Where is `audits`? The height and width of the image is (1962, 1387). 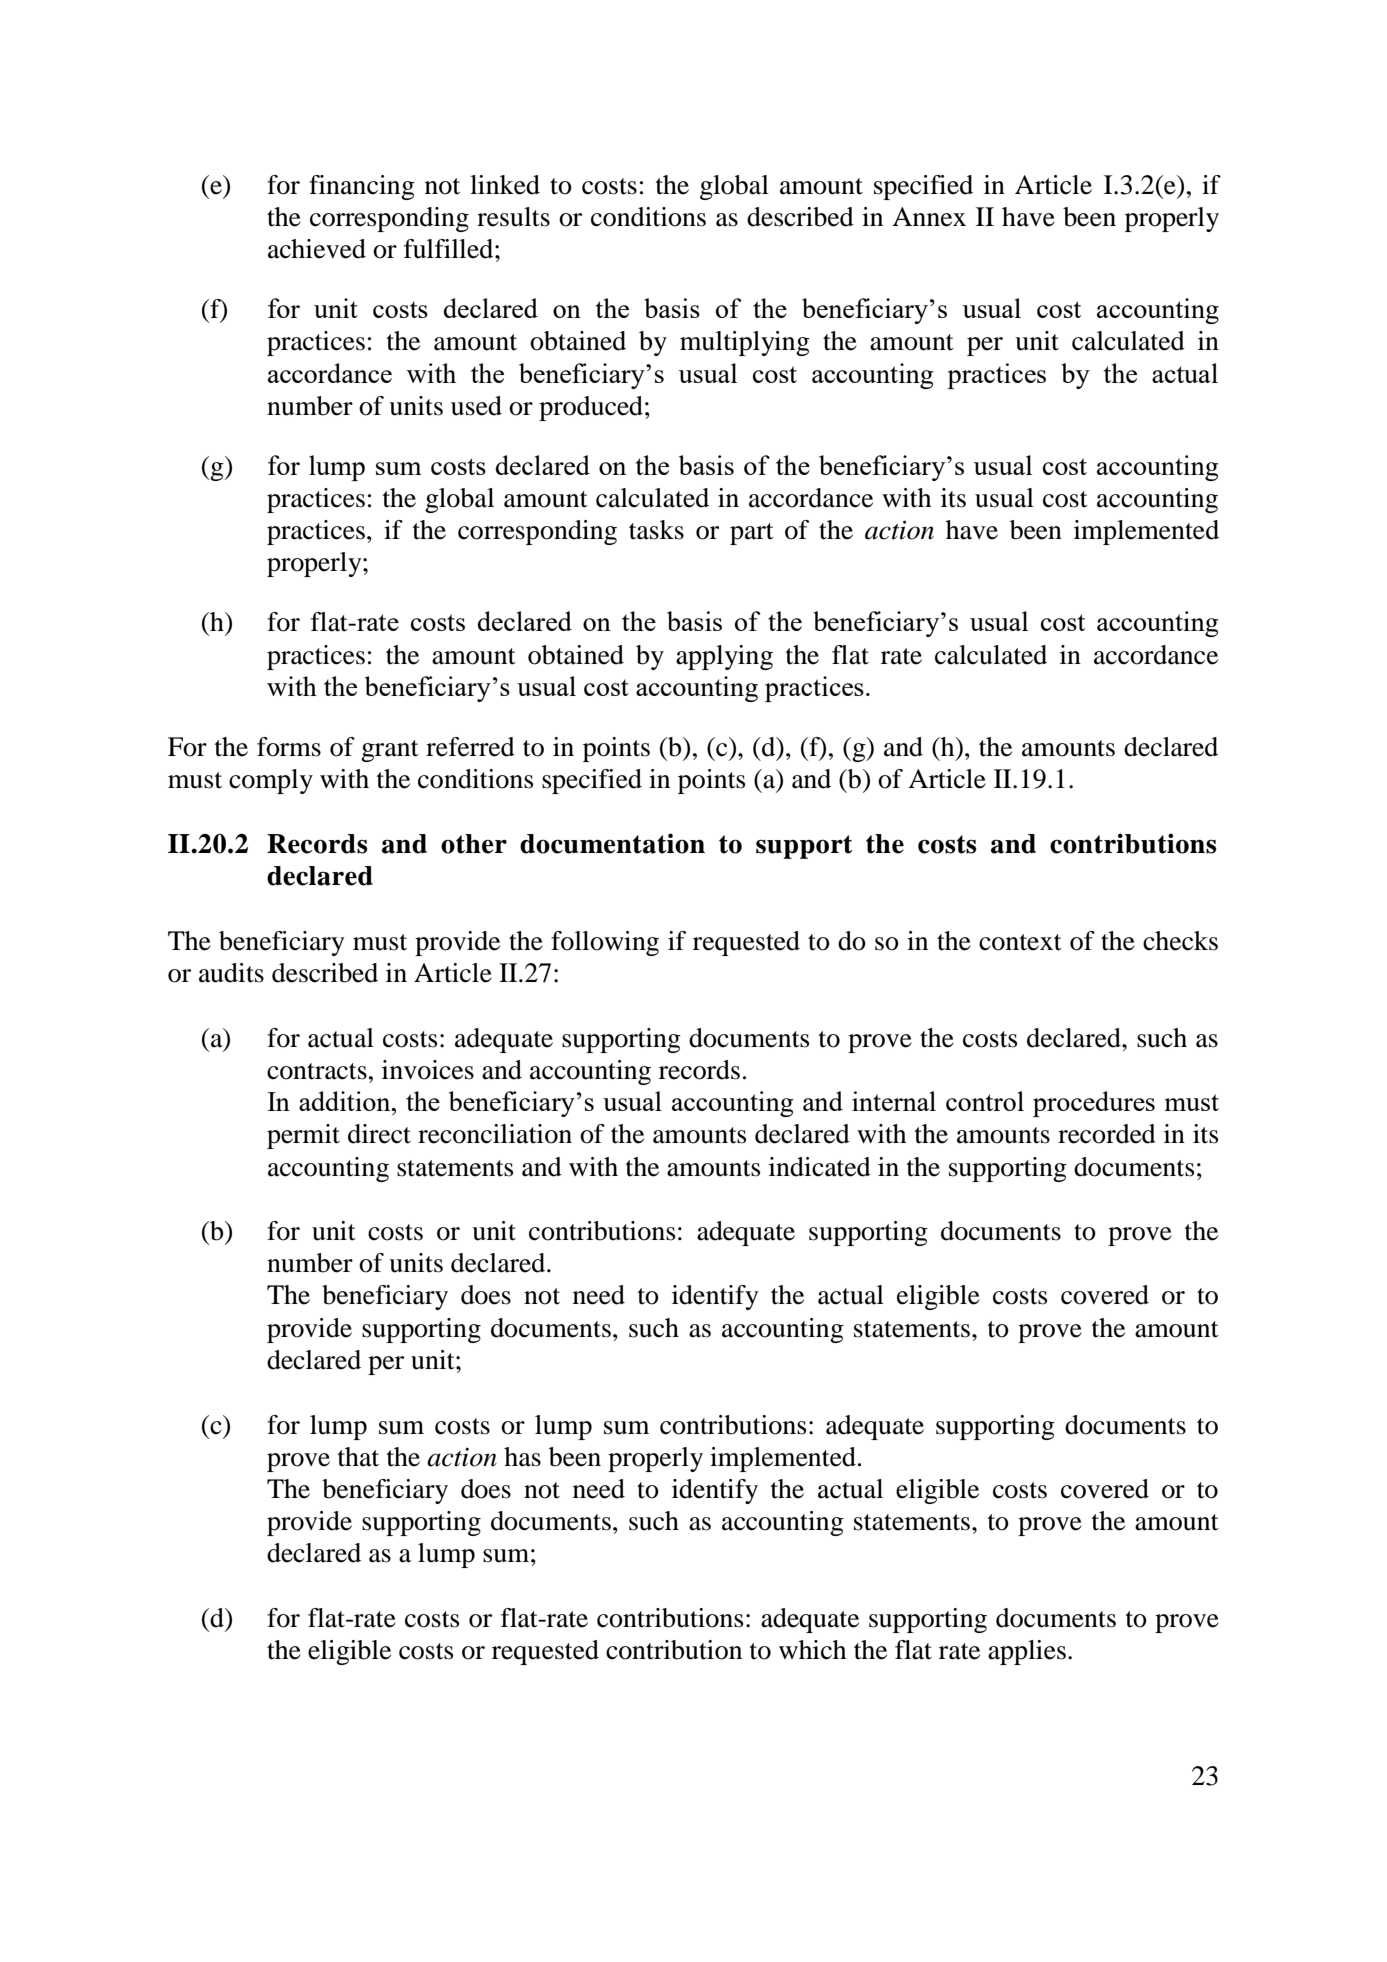
audits is located at coordinates (231, 973).
